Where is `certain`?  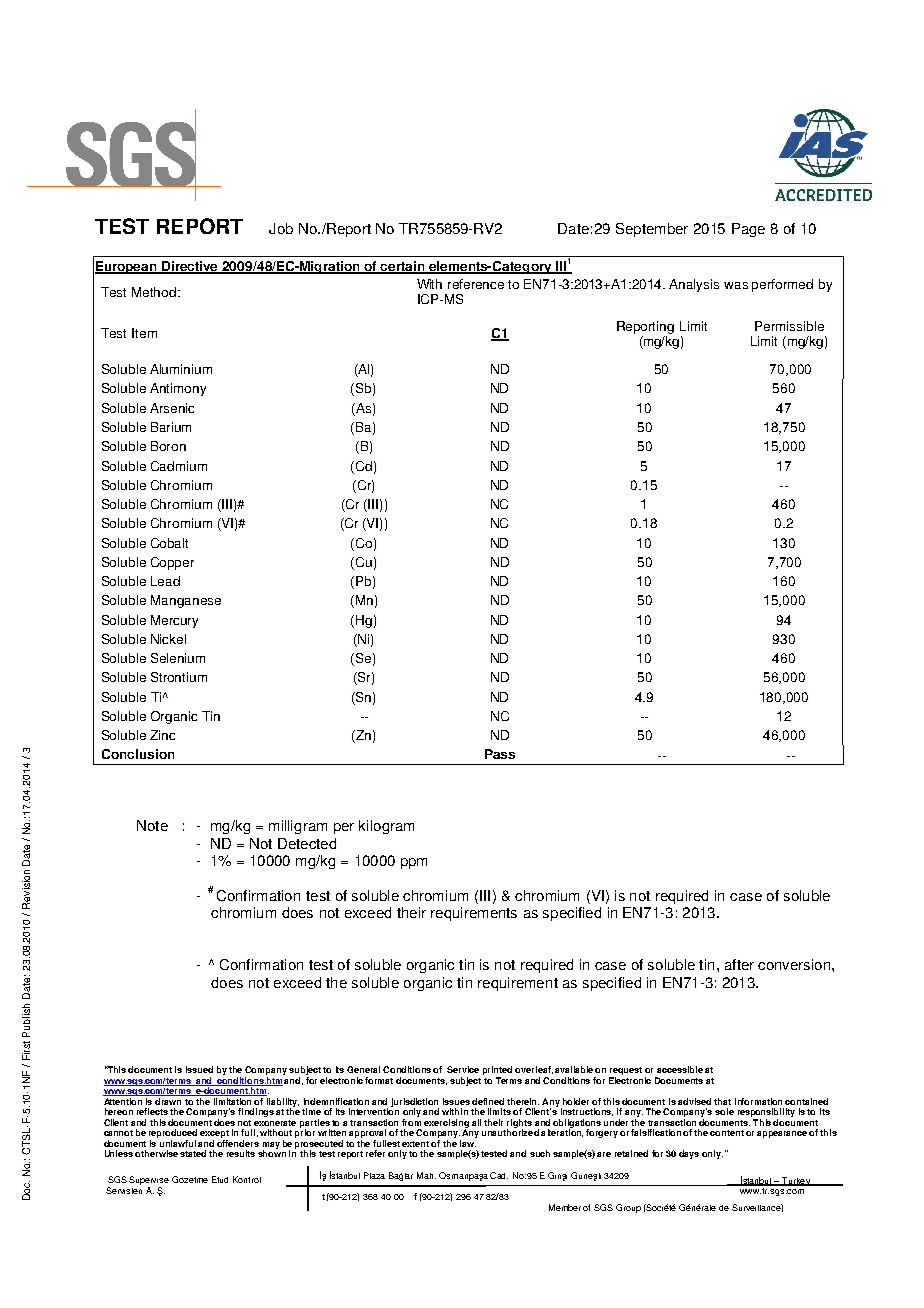 certain is located at coordinates (403, 267).
